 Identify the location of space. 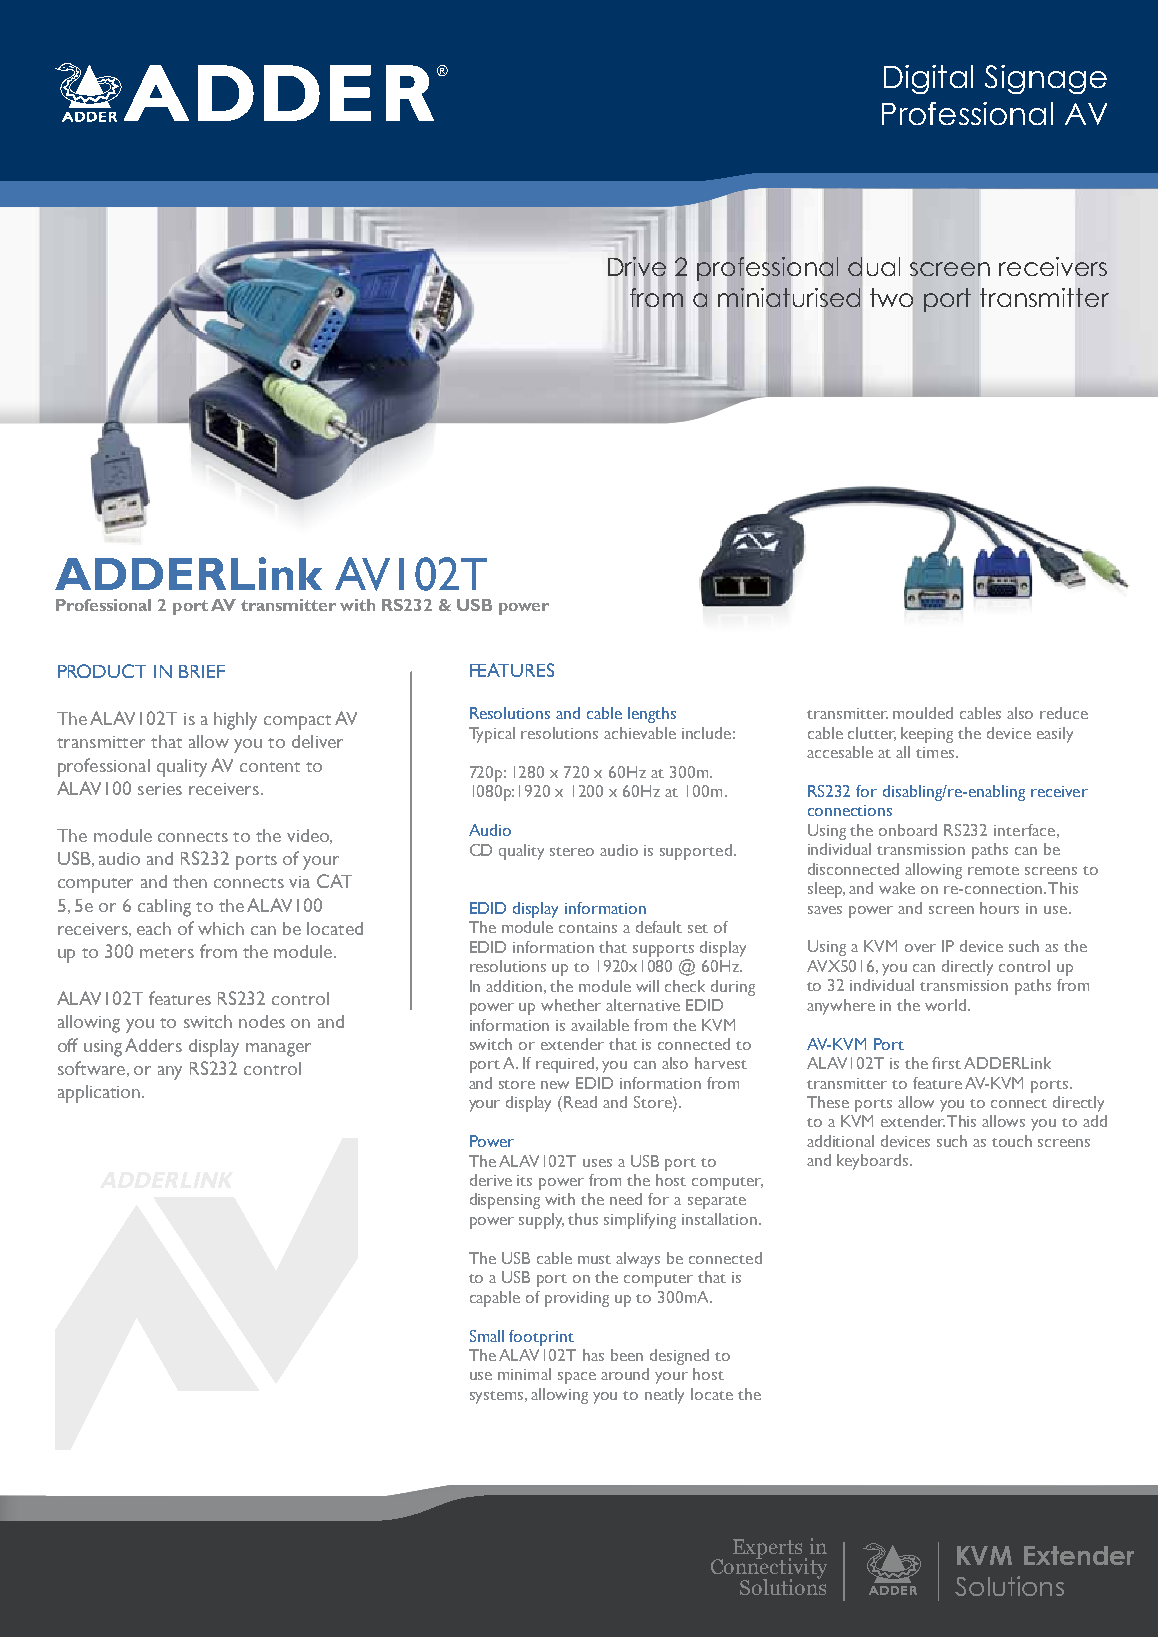
(577, 1378).
